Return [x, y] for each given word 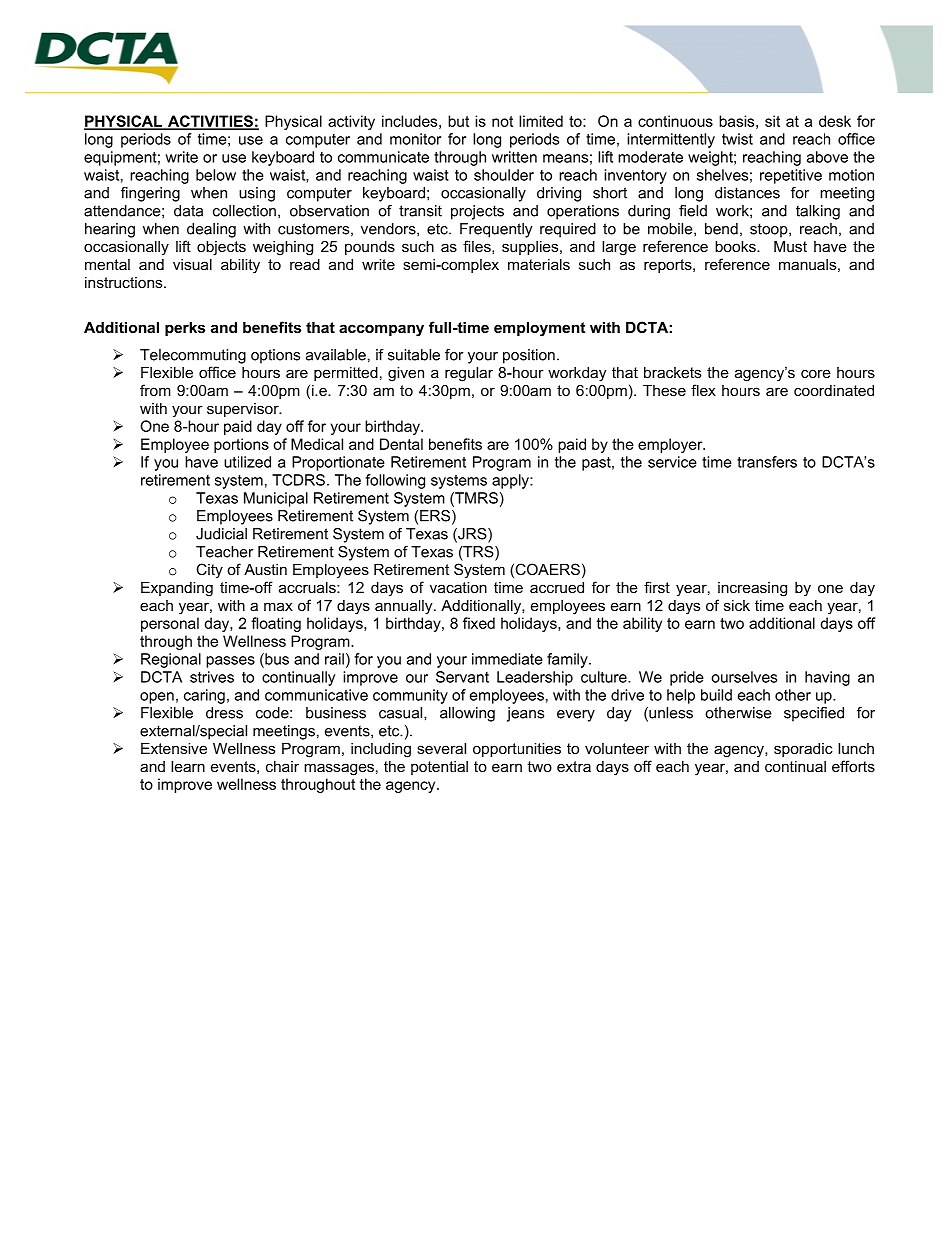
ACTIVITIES [210, 122]
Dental [401, 444]
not [502, 121]
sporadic [803, 750]
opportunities [517, 750]
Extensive [174, 748]
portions [241, 445]
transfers [767, 462]
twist [737, 139]
